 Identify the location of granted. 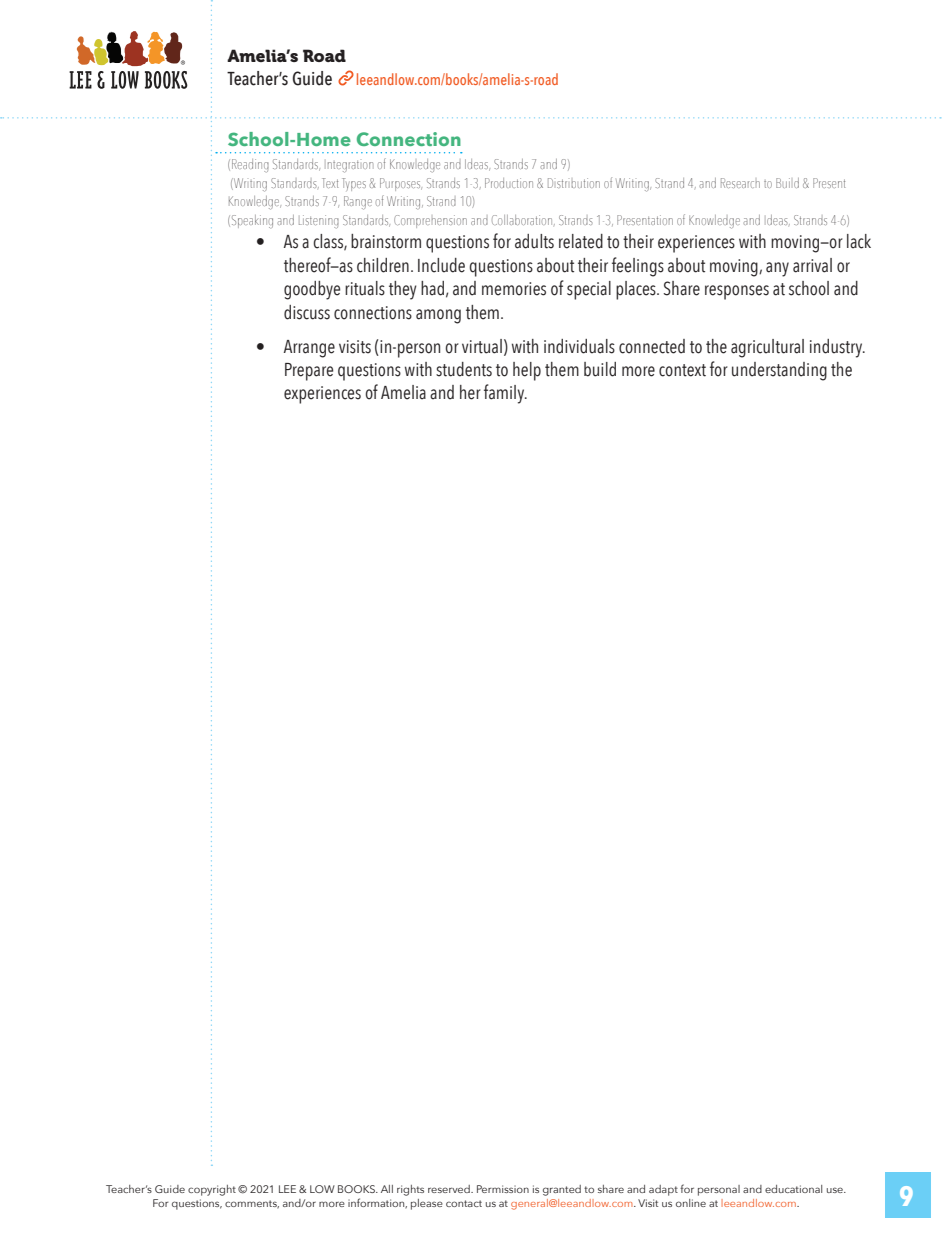
(562, 1190).
